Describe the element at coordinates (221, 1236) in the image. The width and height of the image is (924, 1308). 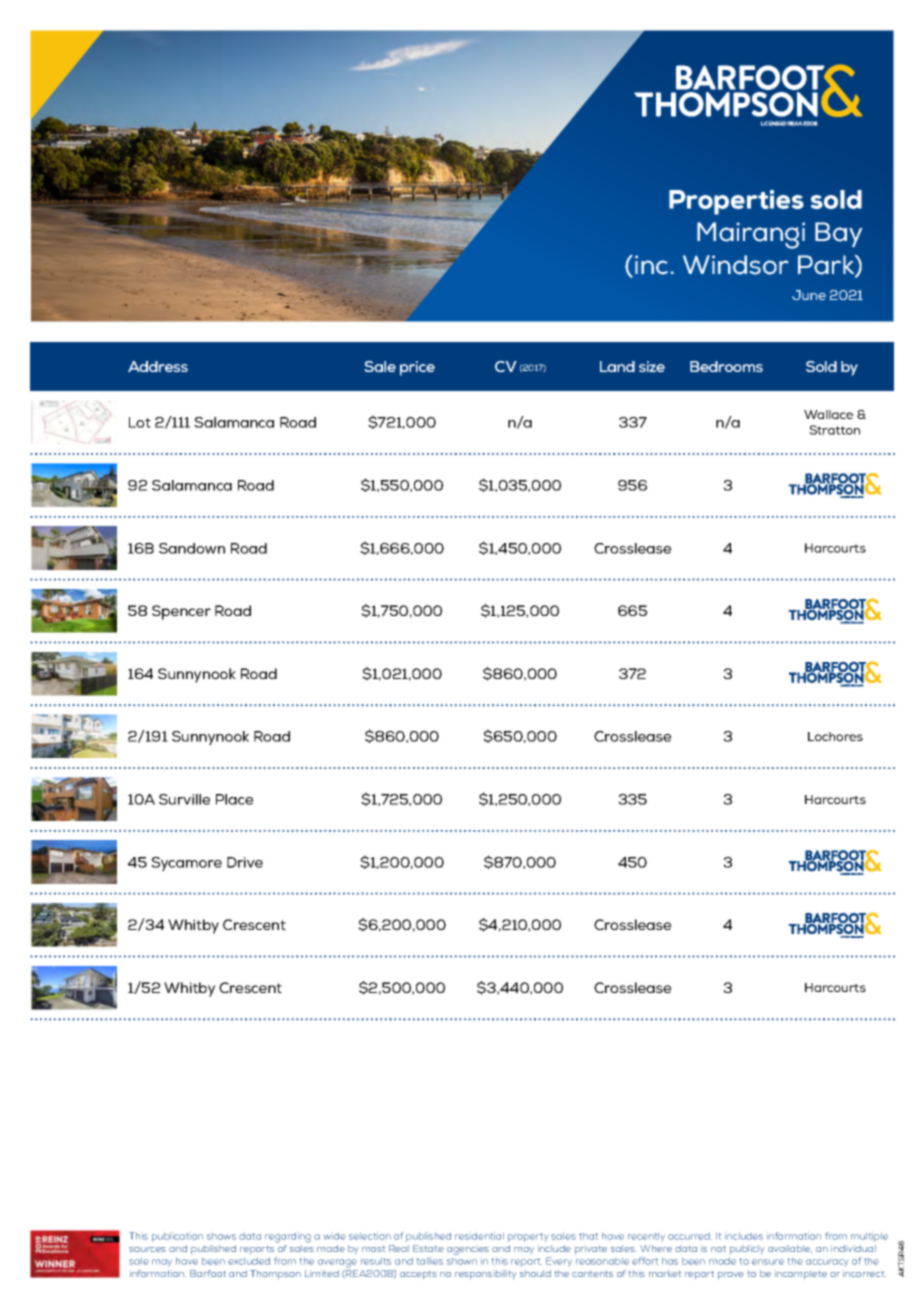
I see `shows` at that location.
